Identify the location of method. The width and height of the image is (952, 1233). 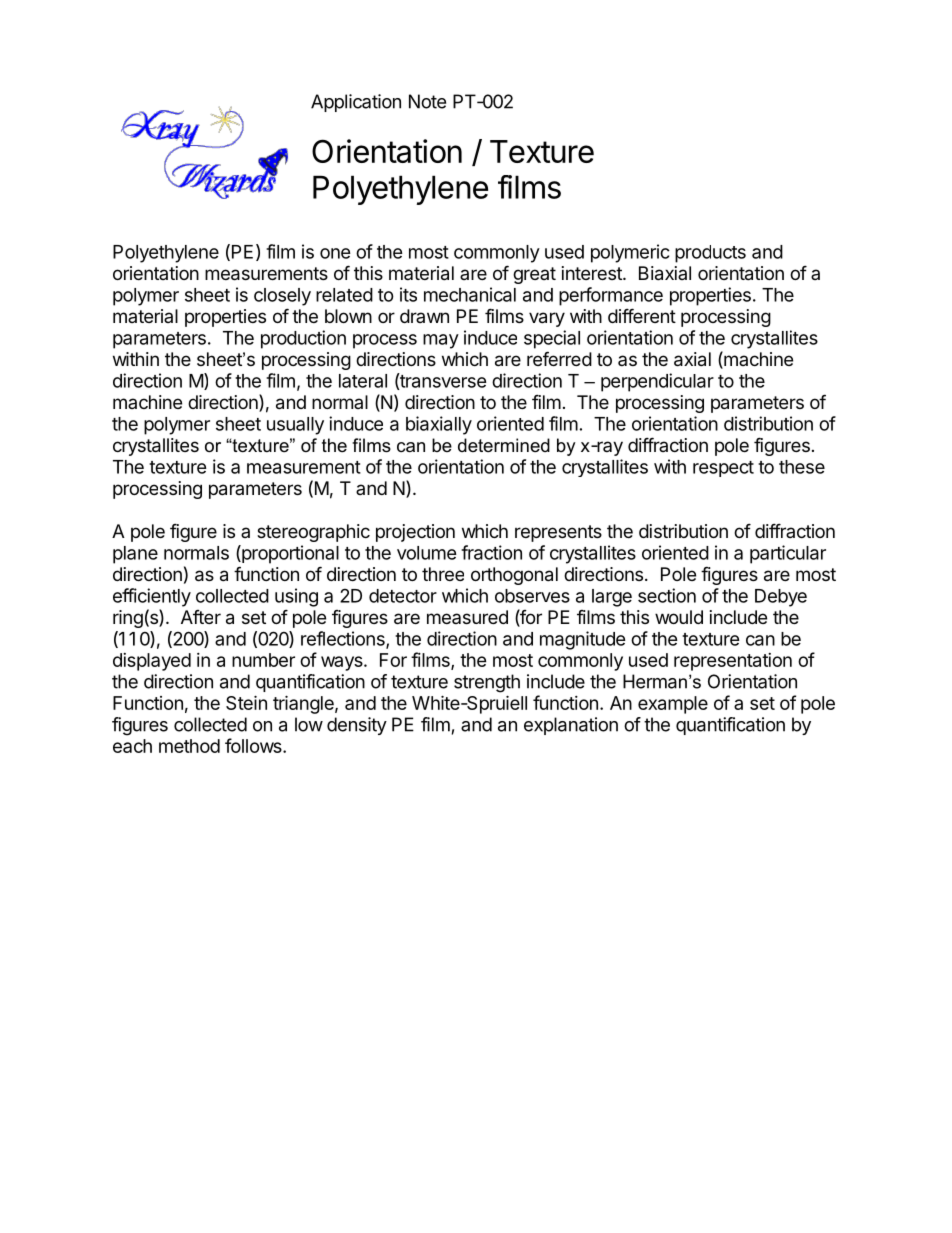
(189, 746).
